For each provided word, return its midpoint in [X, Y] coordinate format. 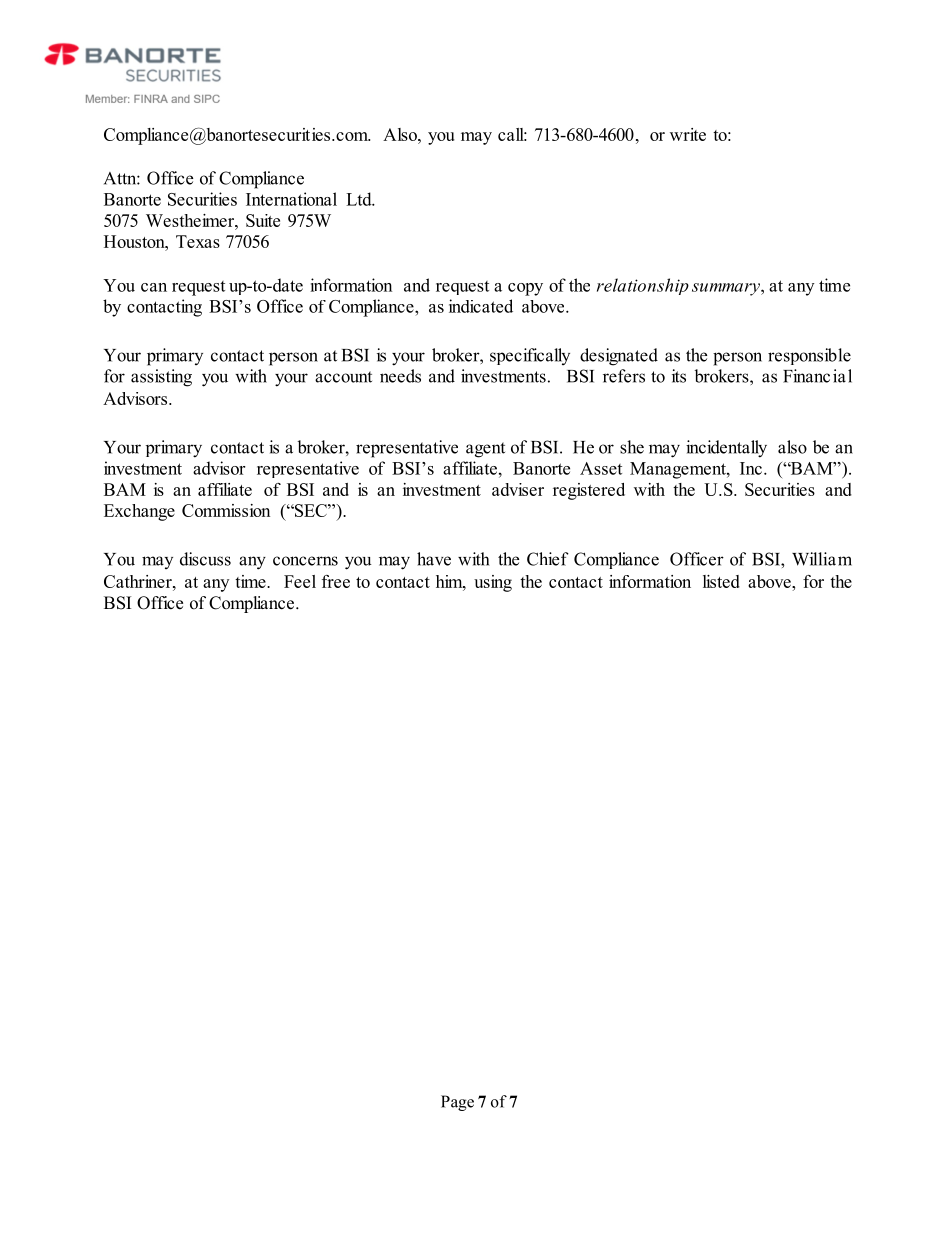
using [493, 583]
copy [525, 289]
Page [457, 1103]
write [688, 134]
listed [721, 581]
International [291, 199]
